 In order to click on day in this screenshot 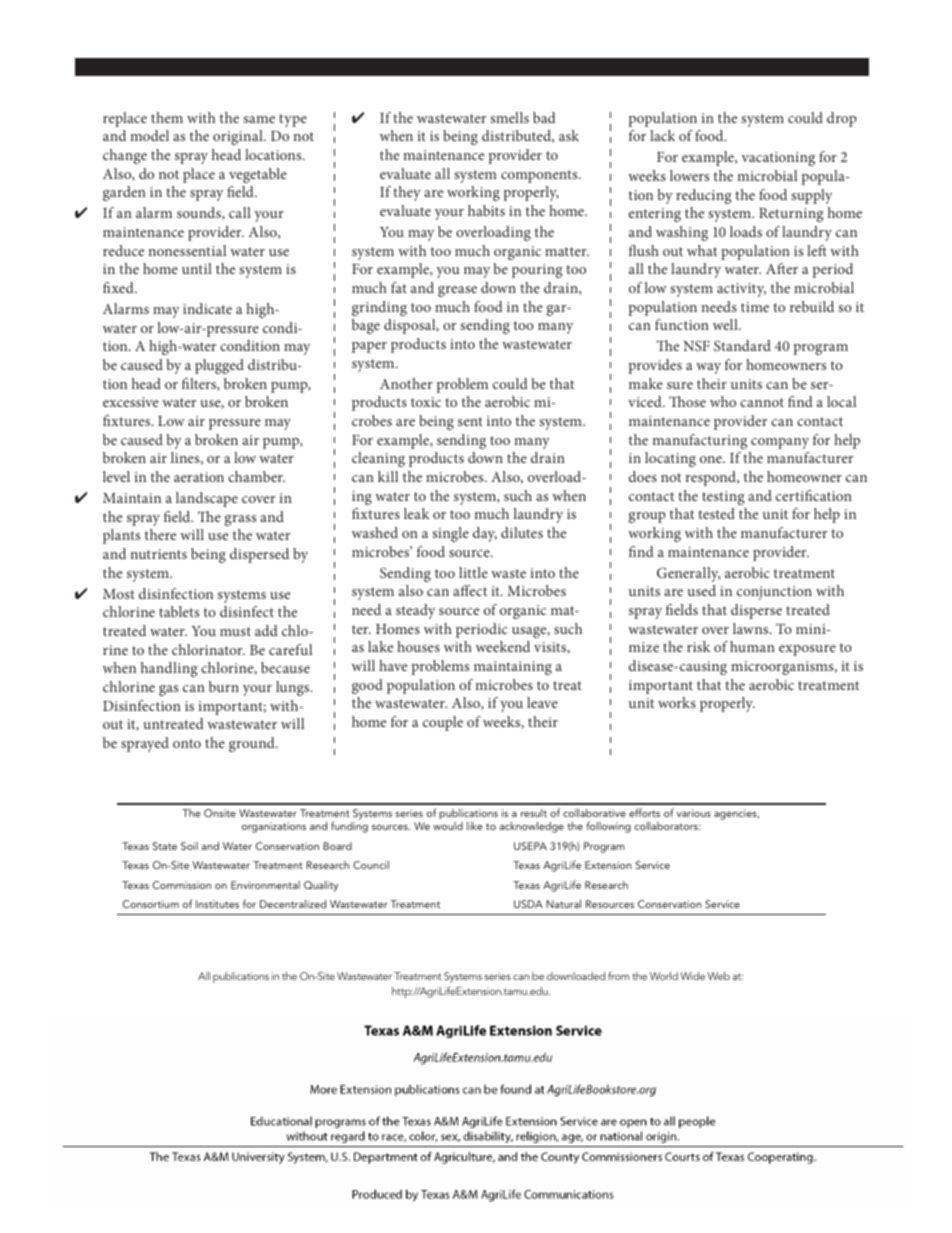, I will do `click(485, 534)`.
